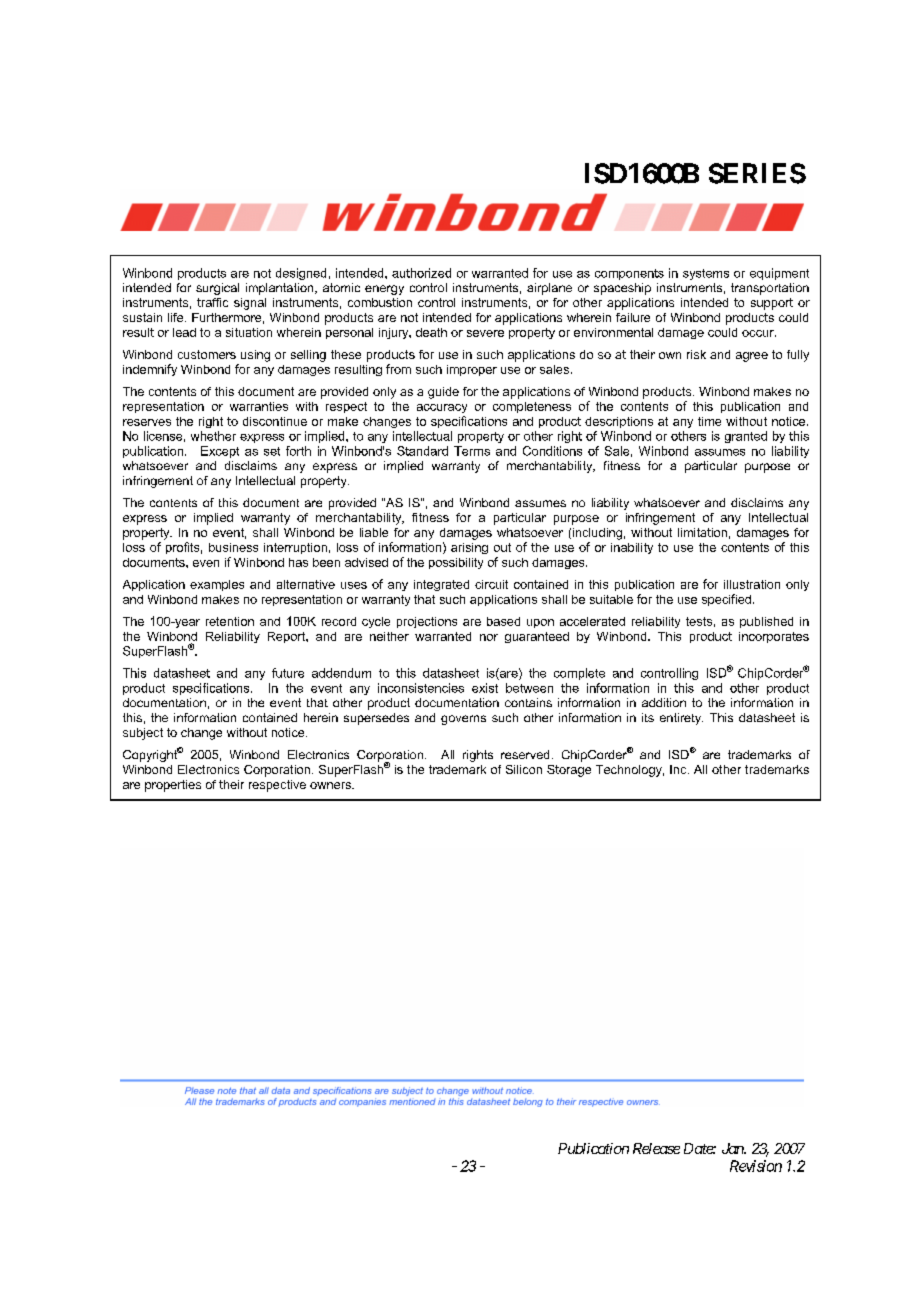 This image has width=924, height=1308. Describe the element at coordinates (485, 333) in the image. I see `severe` at that location.
